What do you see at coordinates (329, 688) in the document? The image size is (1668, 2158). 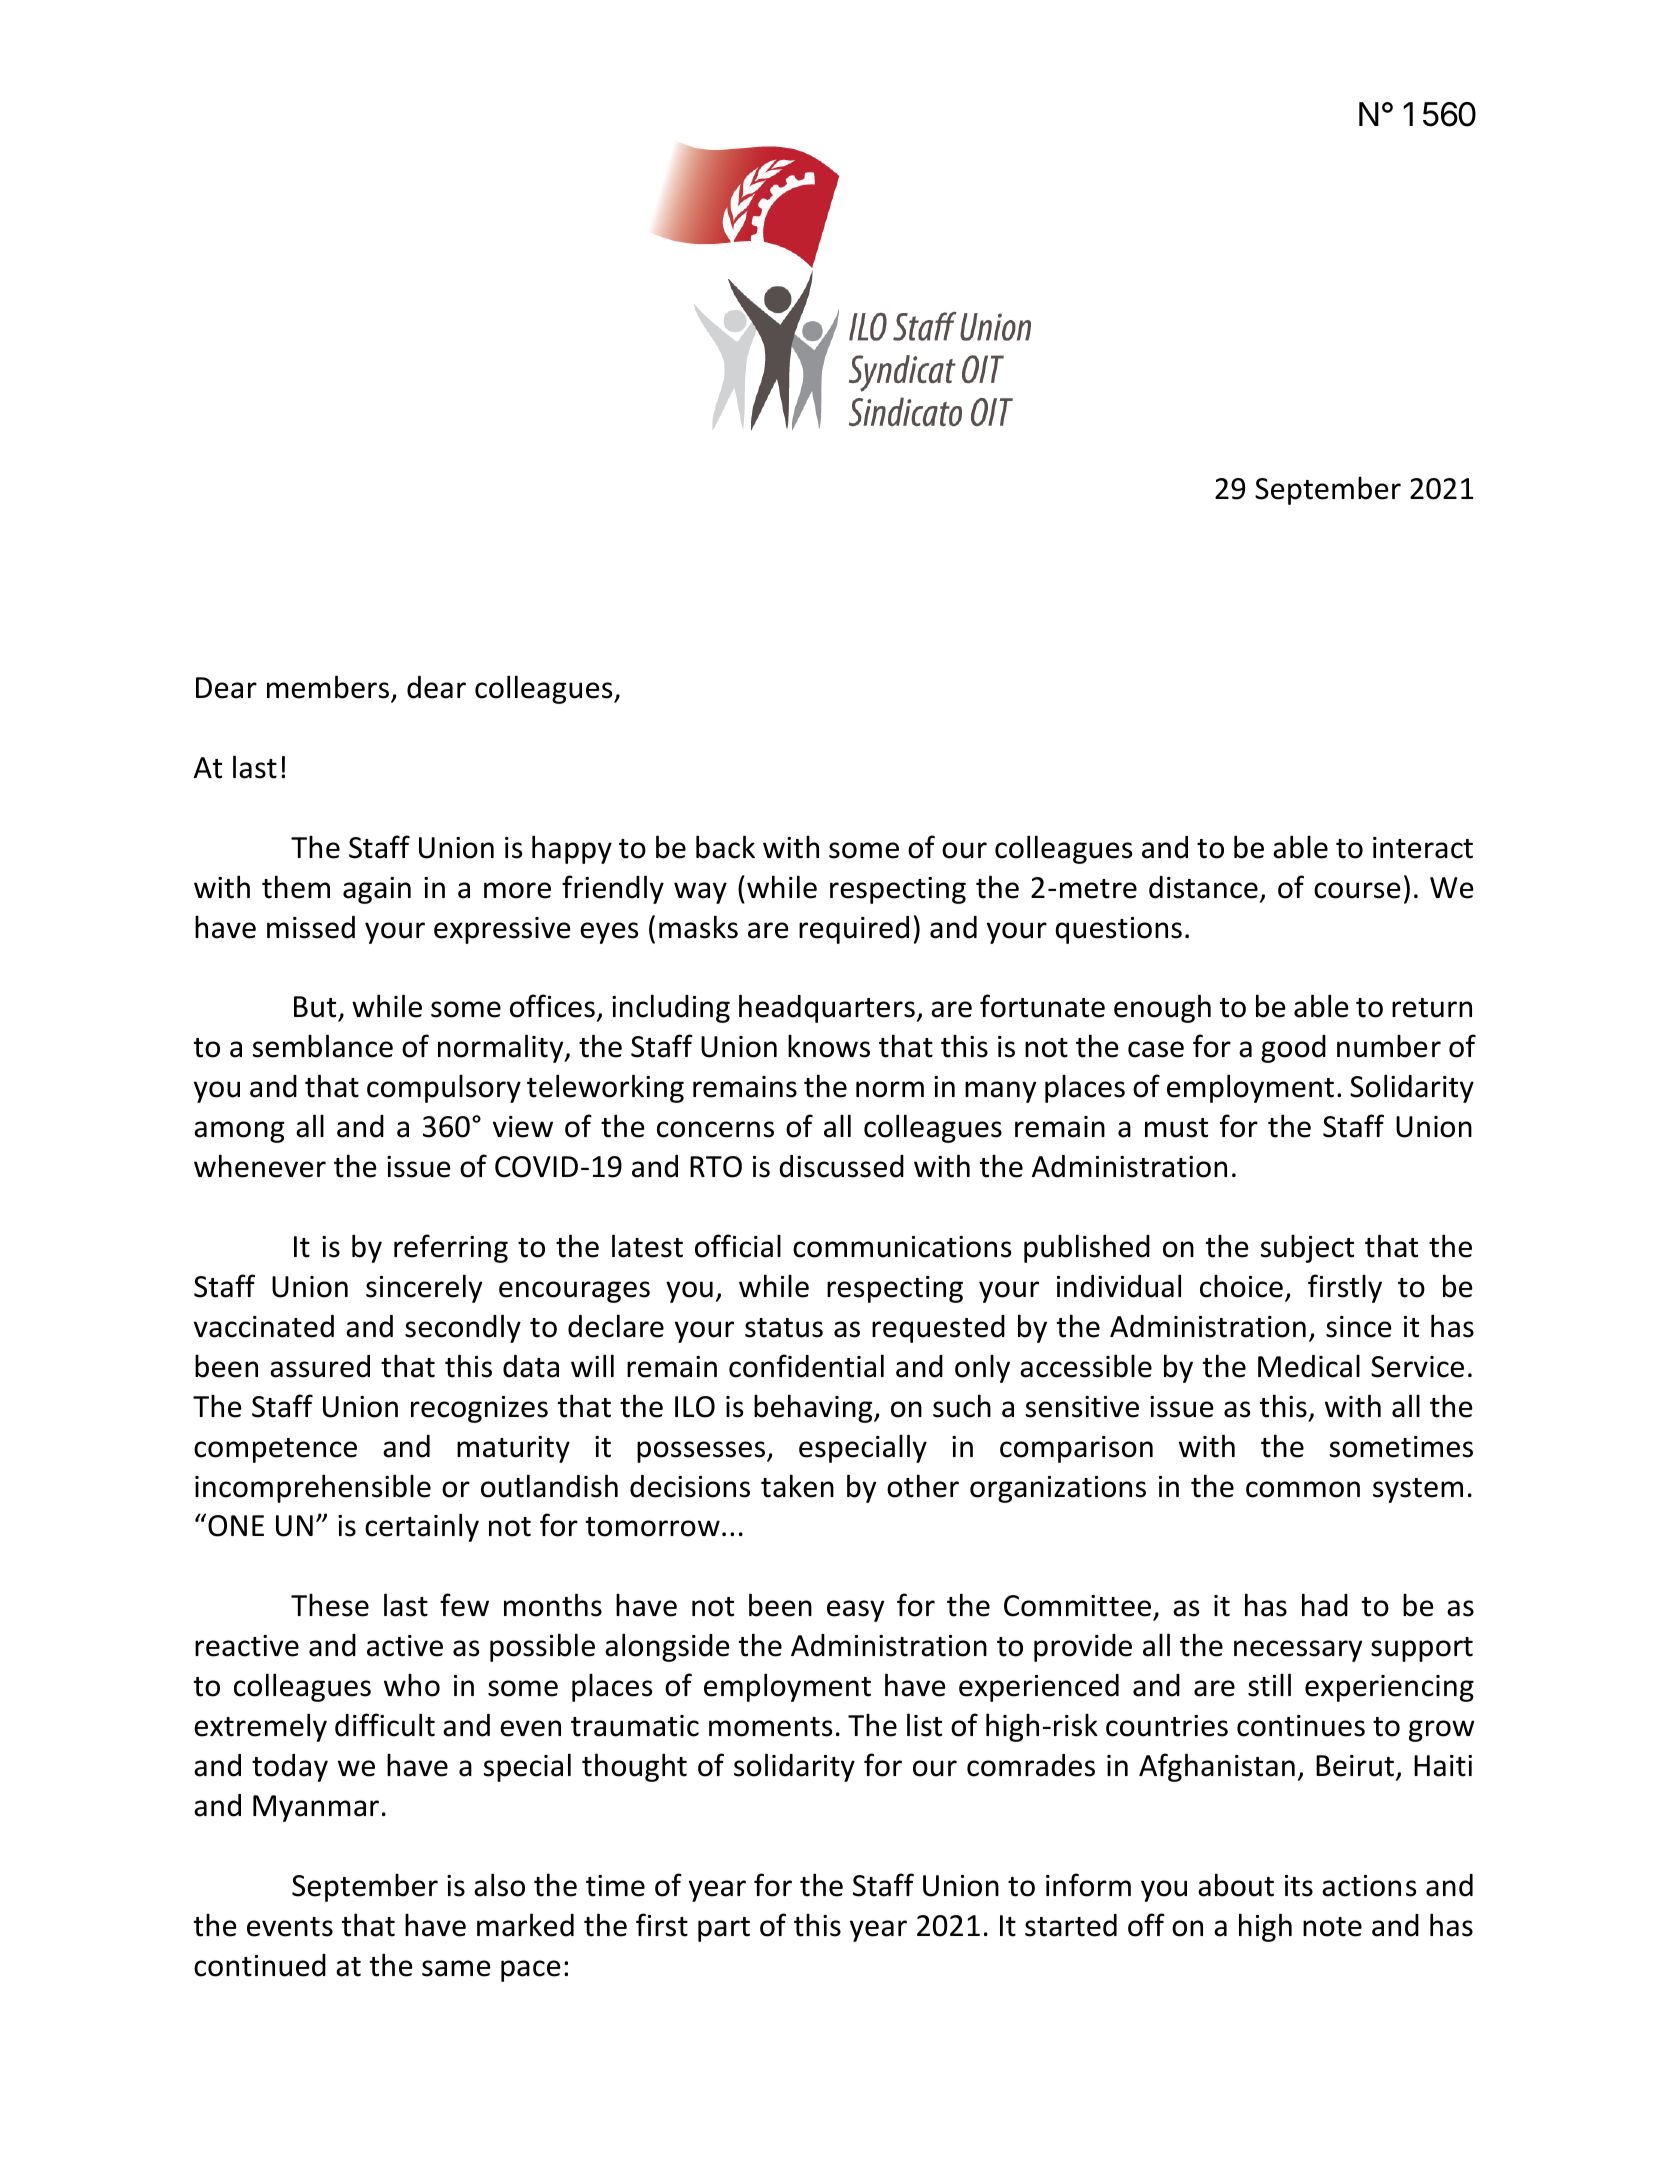 I see `members` at bounding box center [329, 688].
